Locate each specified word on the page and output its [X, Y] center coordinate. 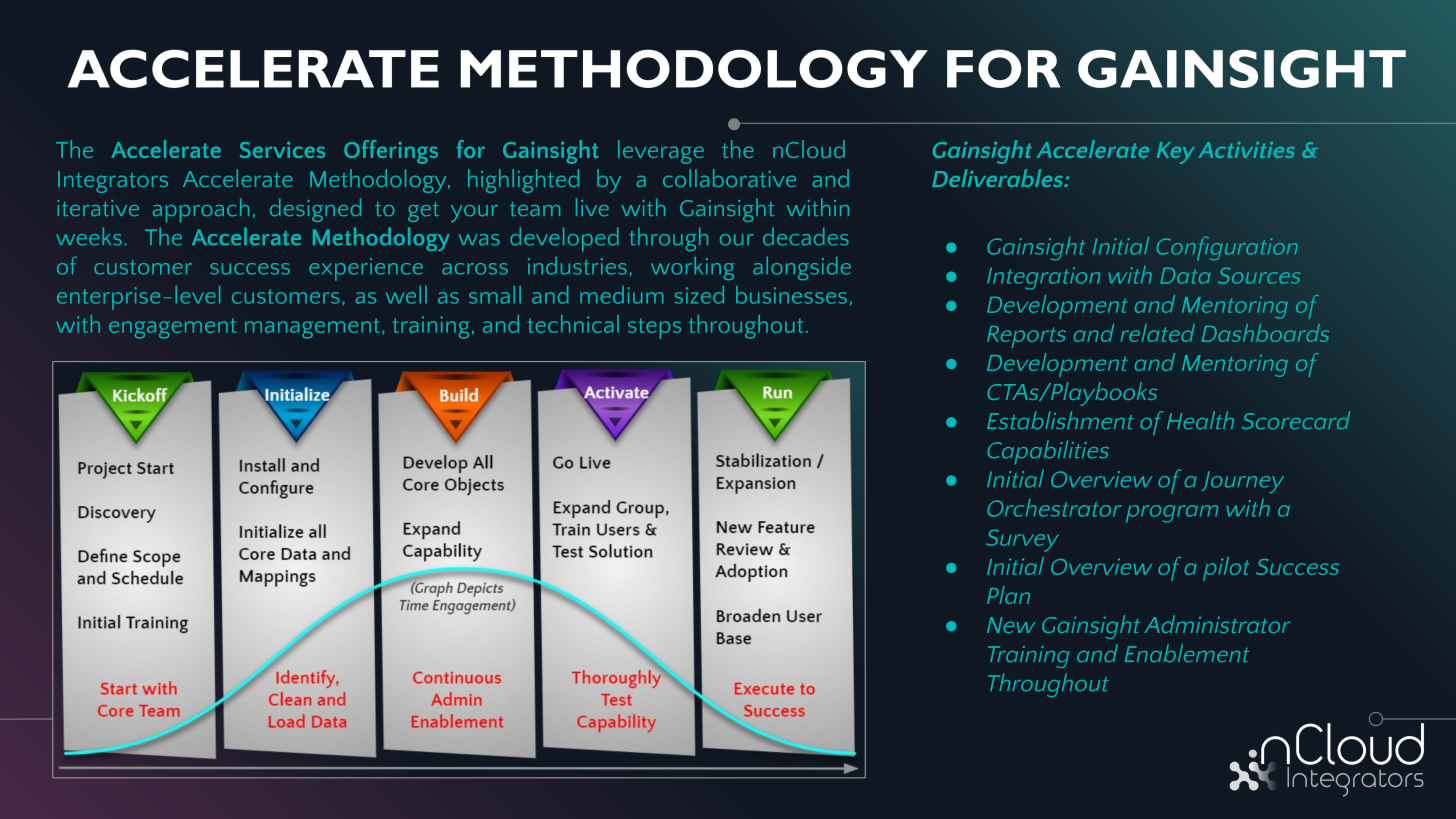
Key [1176, 153]
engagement [172, 328]
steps [654, 328]
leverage [661, 152]
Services [282, 149]
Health [1200, 420]
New [1011, 625]
